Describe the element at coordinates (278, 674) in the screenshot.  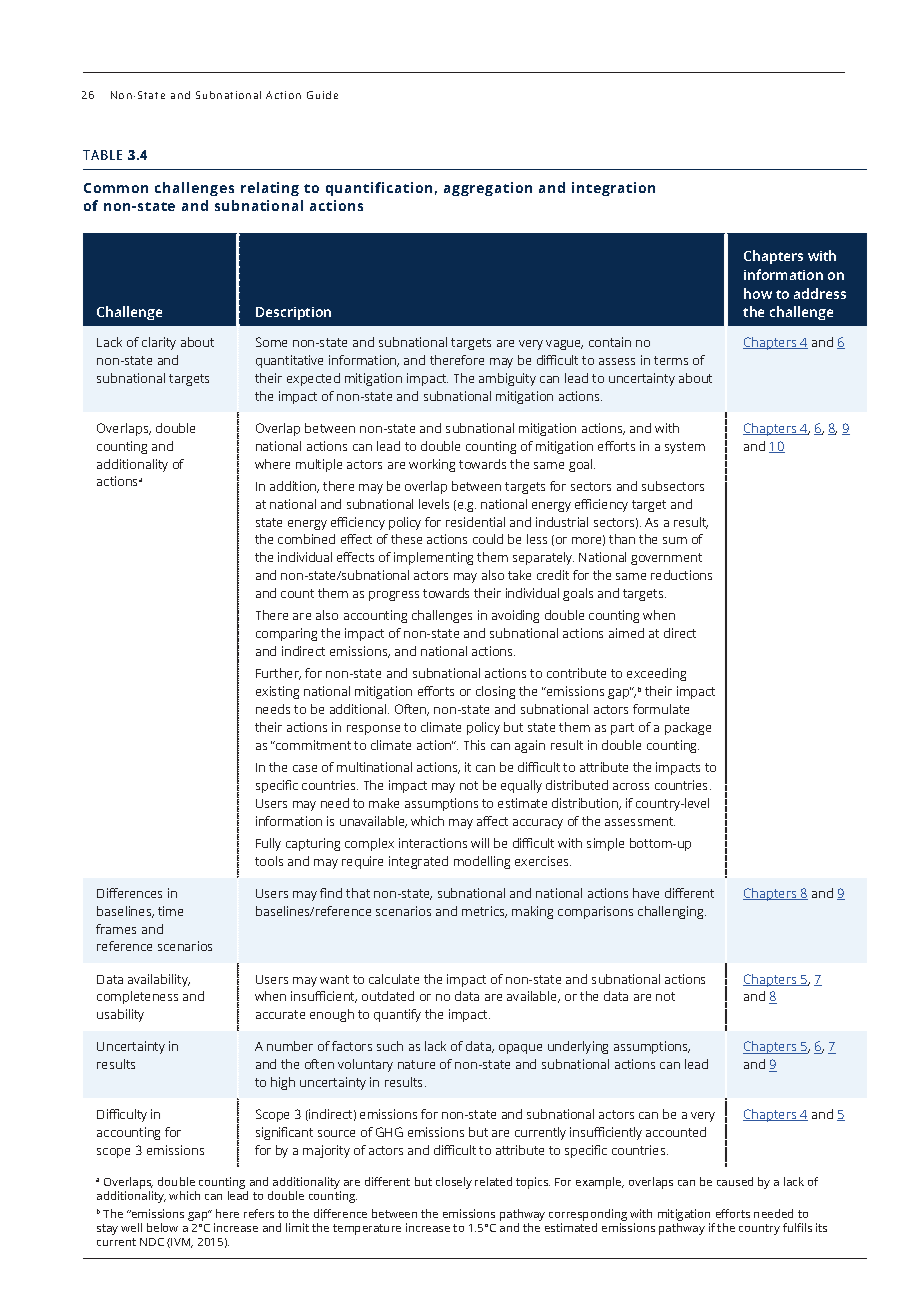
I see `Further` at that location.
